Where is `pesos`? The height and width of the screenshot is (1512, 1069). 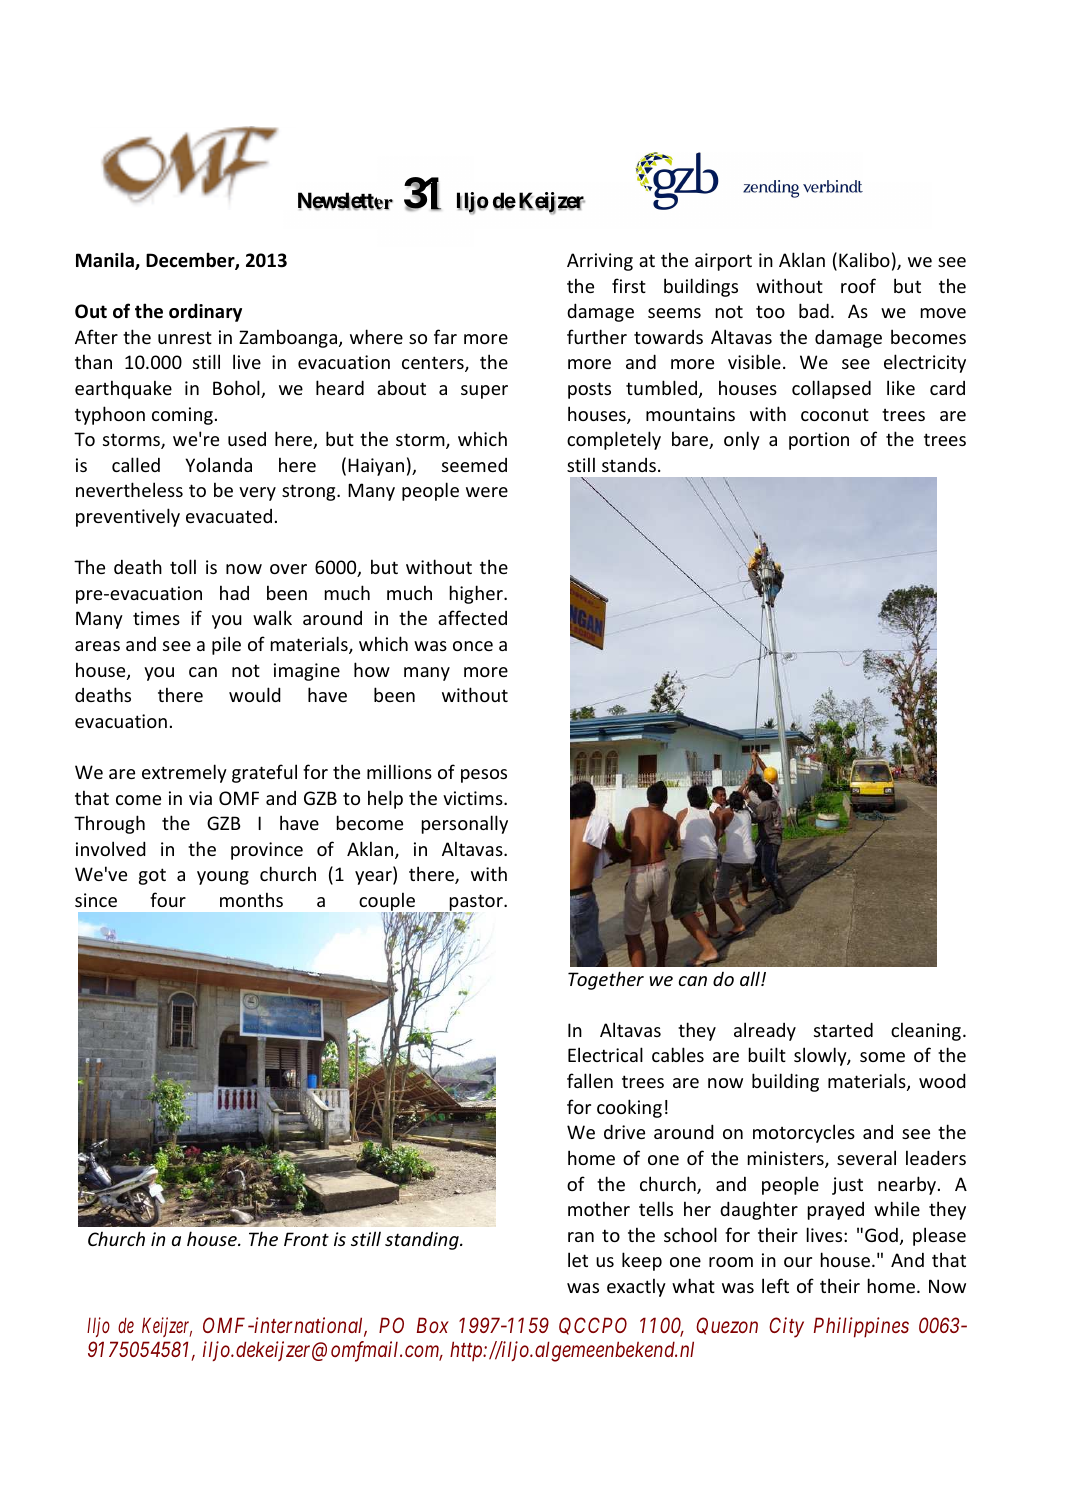
pesos is located at coordinates (484, 776).
